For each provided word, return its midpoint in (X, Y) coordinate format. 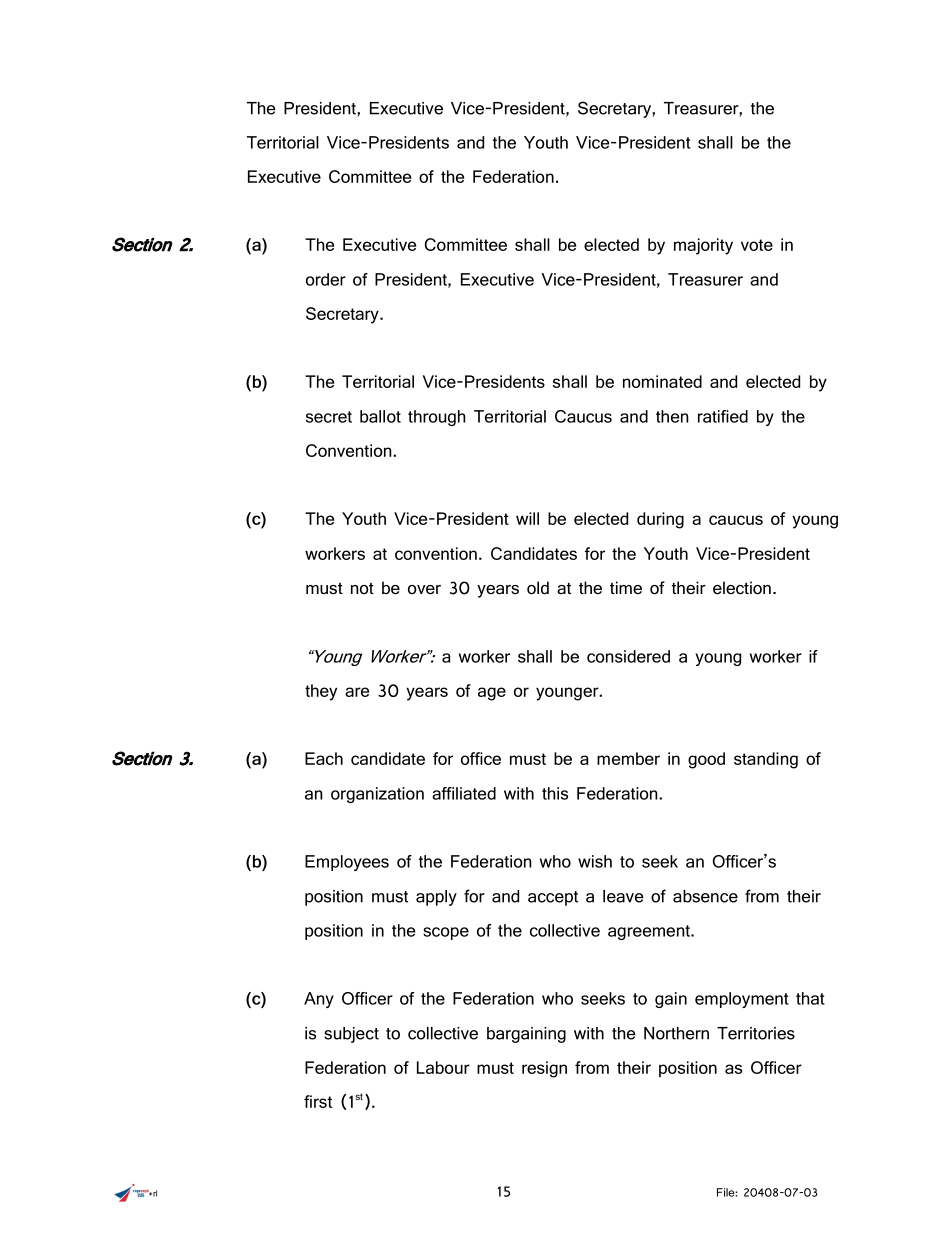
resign (544, 1069)
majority (703, 246)
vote (757, 245)
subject (351, 1035)
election (742, 588)
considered (628, 656)
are (357, 692)
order (326, 279)
